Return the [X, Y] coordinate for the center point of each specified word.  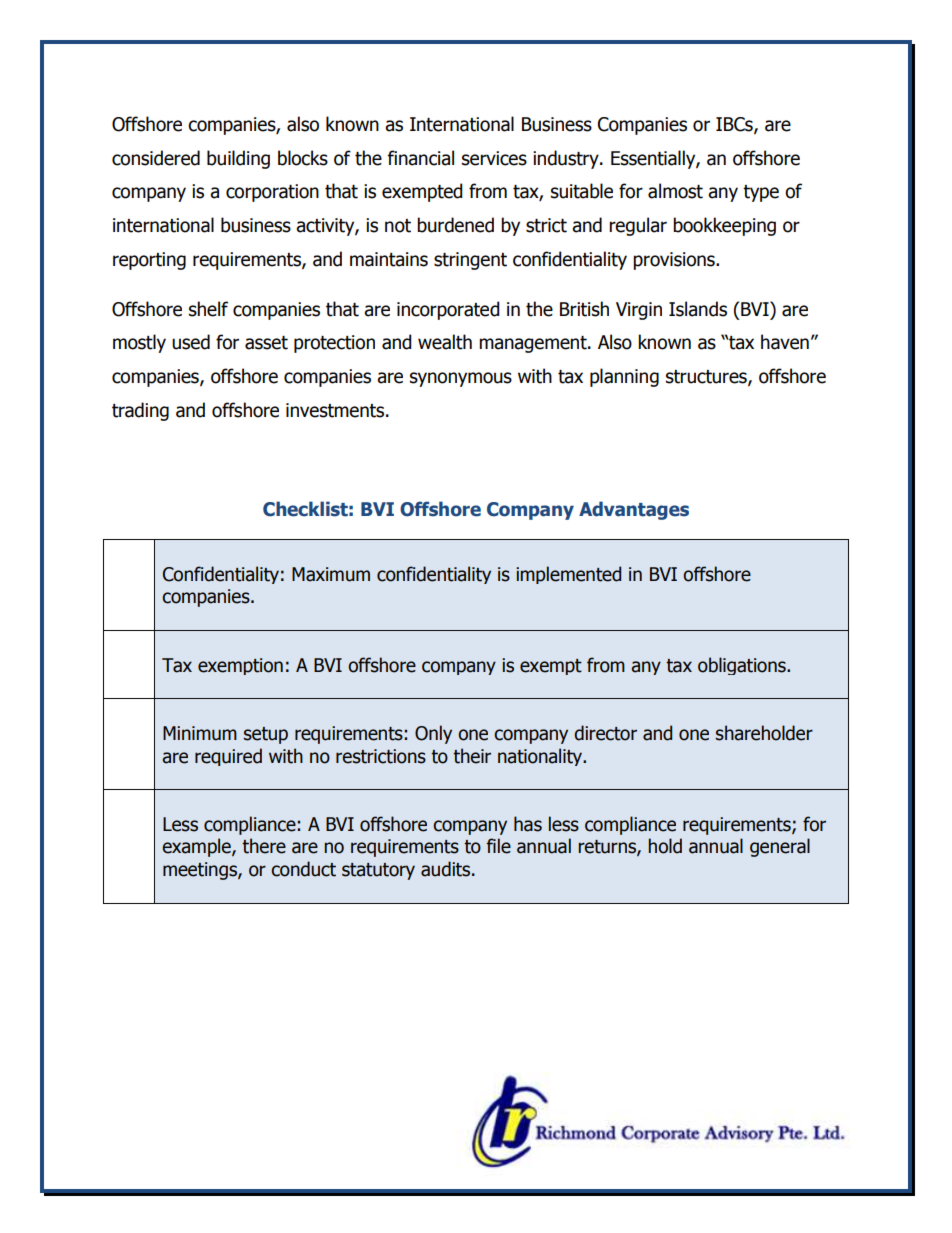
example [197, 847]
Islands [698, 309]
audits [447, 869]
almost [675, 191]
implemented [568, 575]
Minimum [200, 733]
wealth [445, 342]
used [191, 342]
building [238, 159]
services [494, 158]
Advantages [634, 510]
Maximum [331, 574]
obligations [743, 666]
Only [433, 734]
